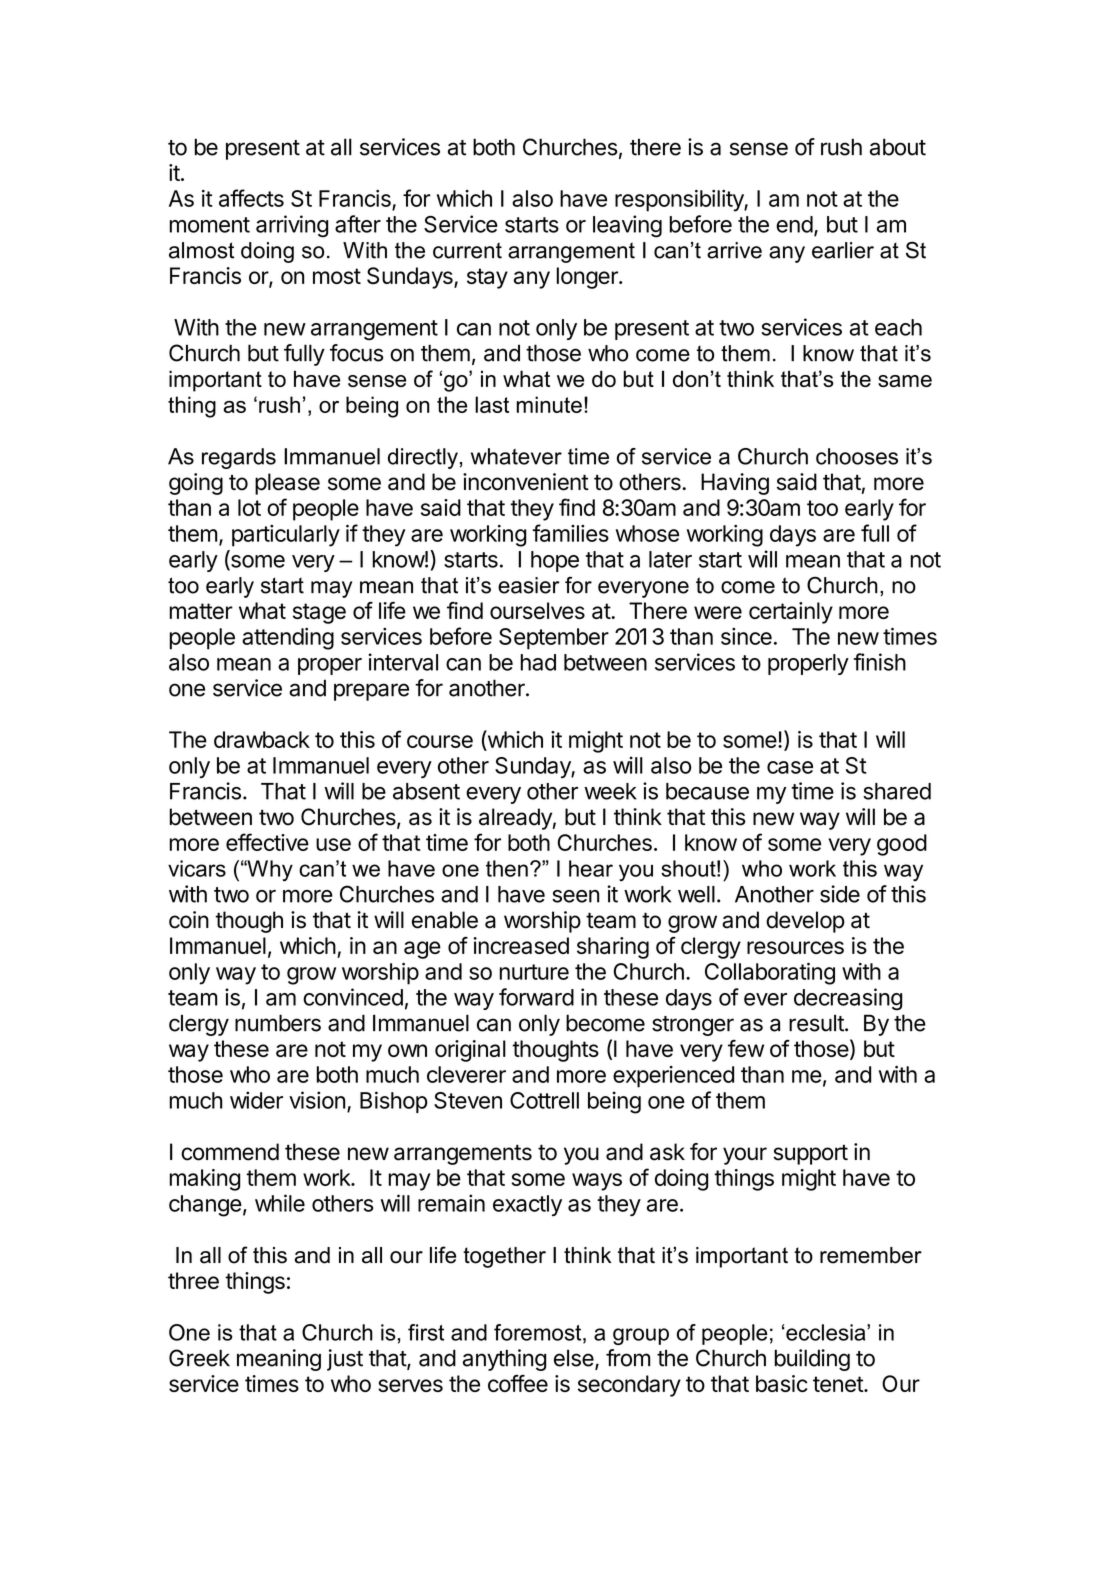 The height and width of the page is (1572, 1111). I want to click on nurture, so click(534, 972).
